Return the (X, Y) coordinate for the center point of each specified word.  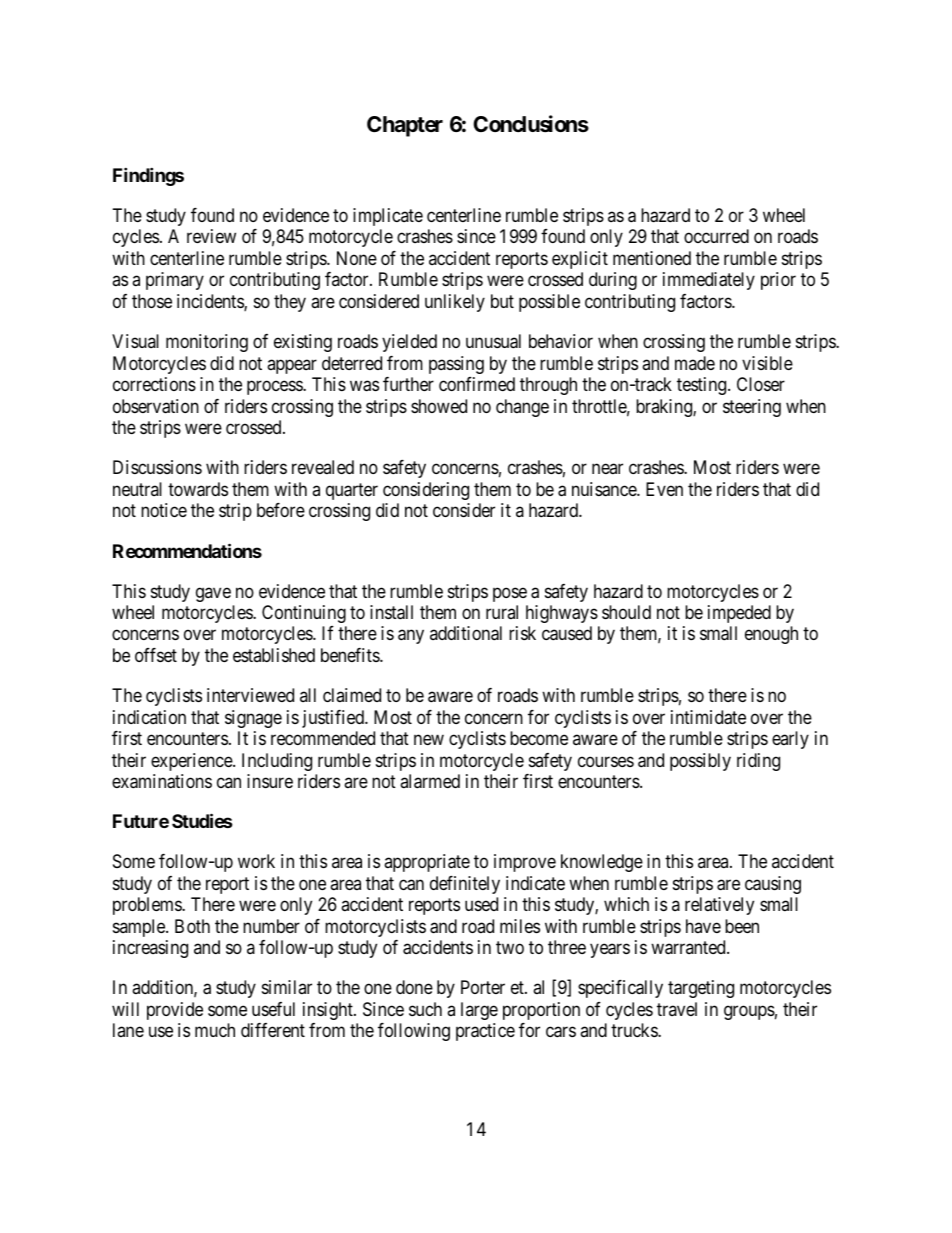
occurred (716, 236)
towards (198, 489)
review (211, 236)
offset (156, 655)
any (411, 637)
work (256, 861)
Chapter (405, 126)
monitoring (207, 343)
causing (773, 885)
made (695, 363)
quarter (352, 491)
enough (771, 635)
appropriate (427, 863)
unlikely (455, 303)
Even (664, 489)
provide (175, 1011)
